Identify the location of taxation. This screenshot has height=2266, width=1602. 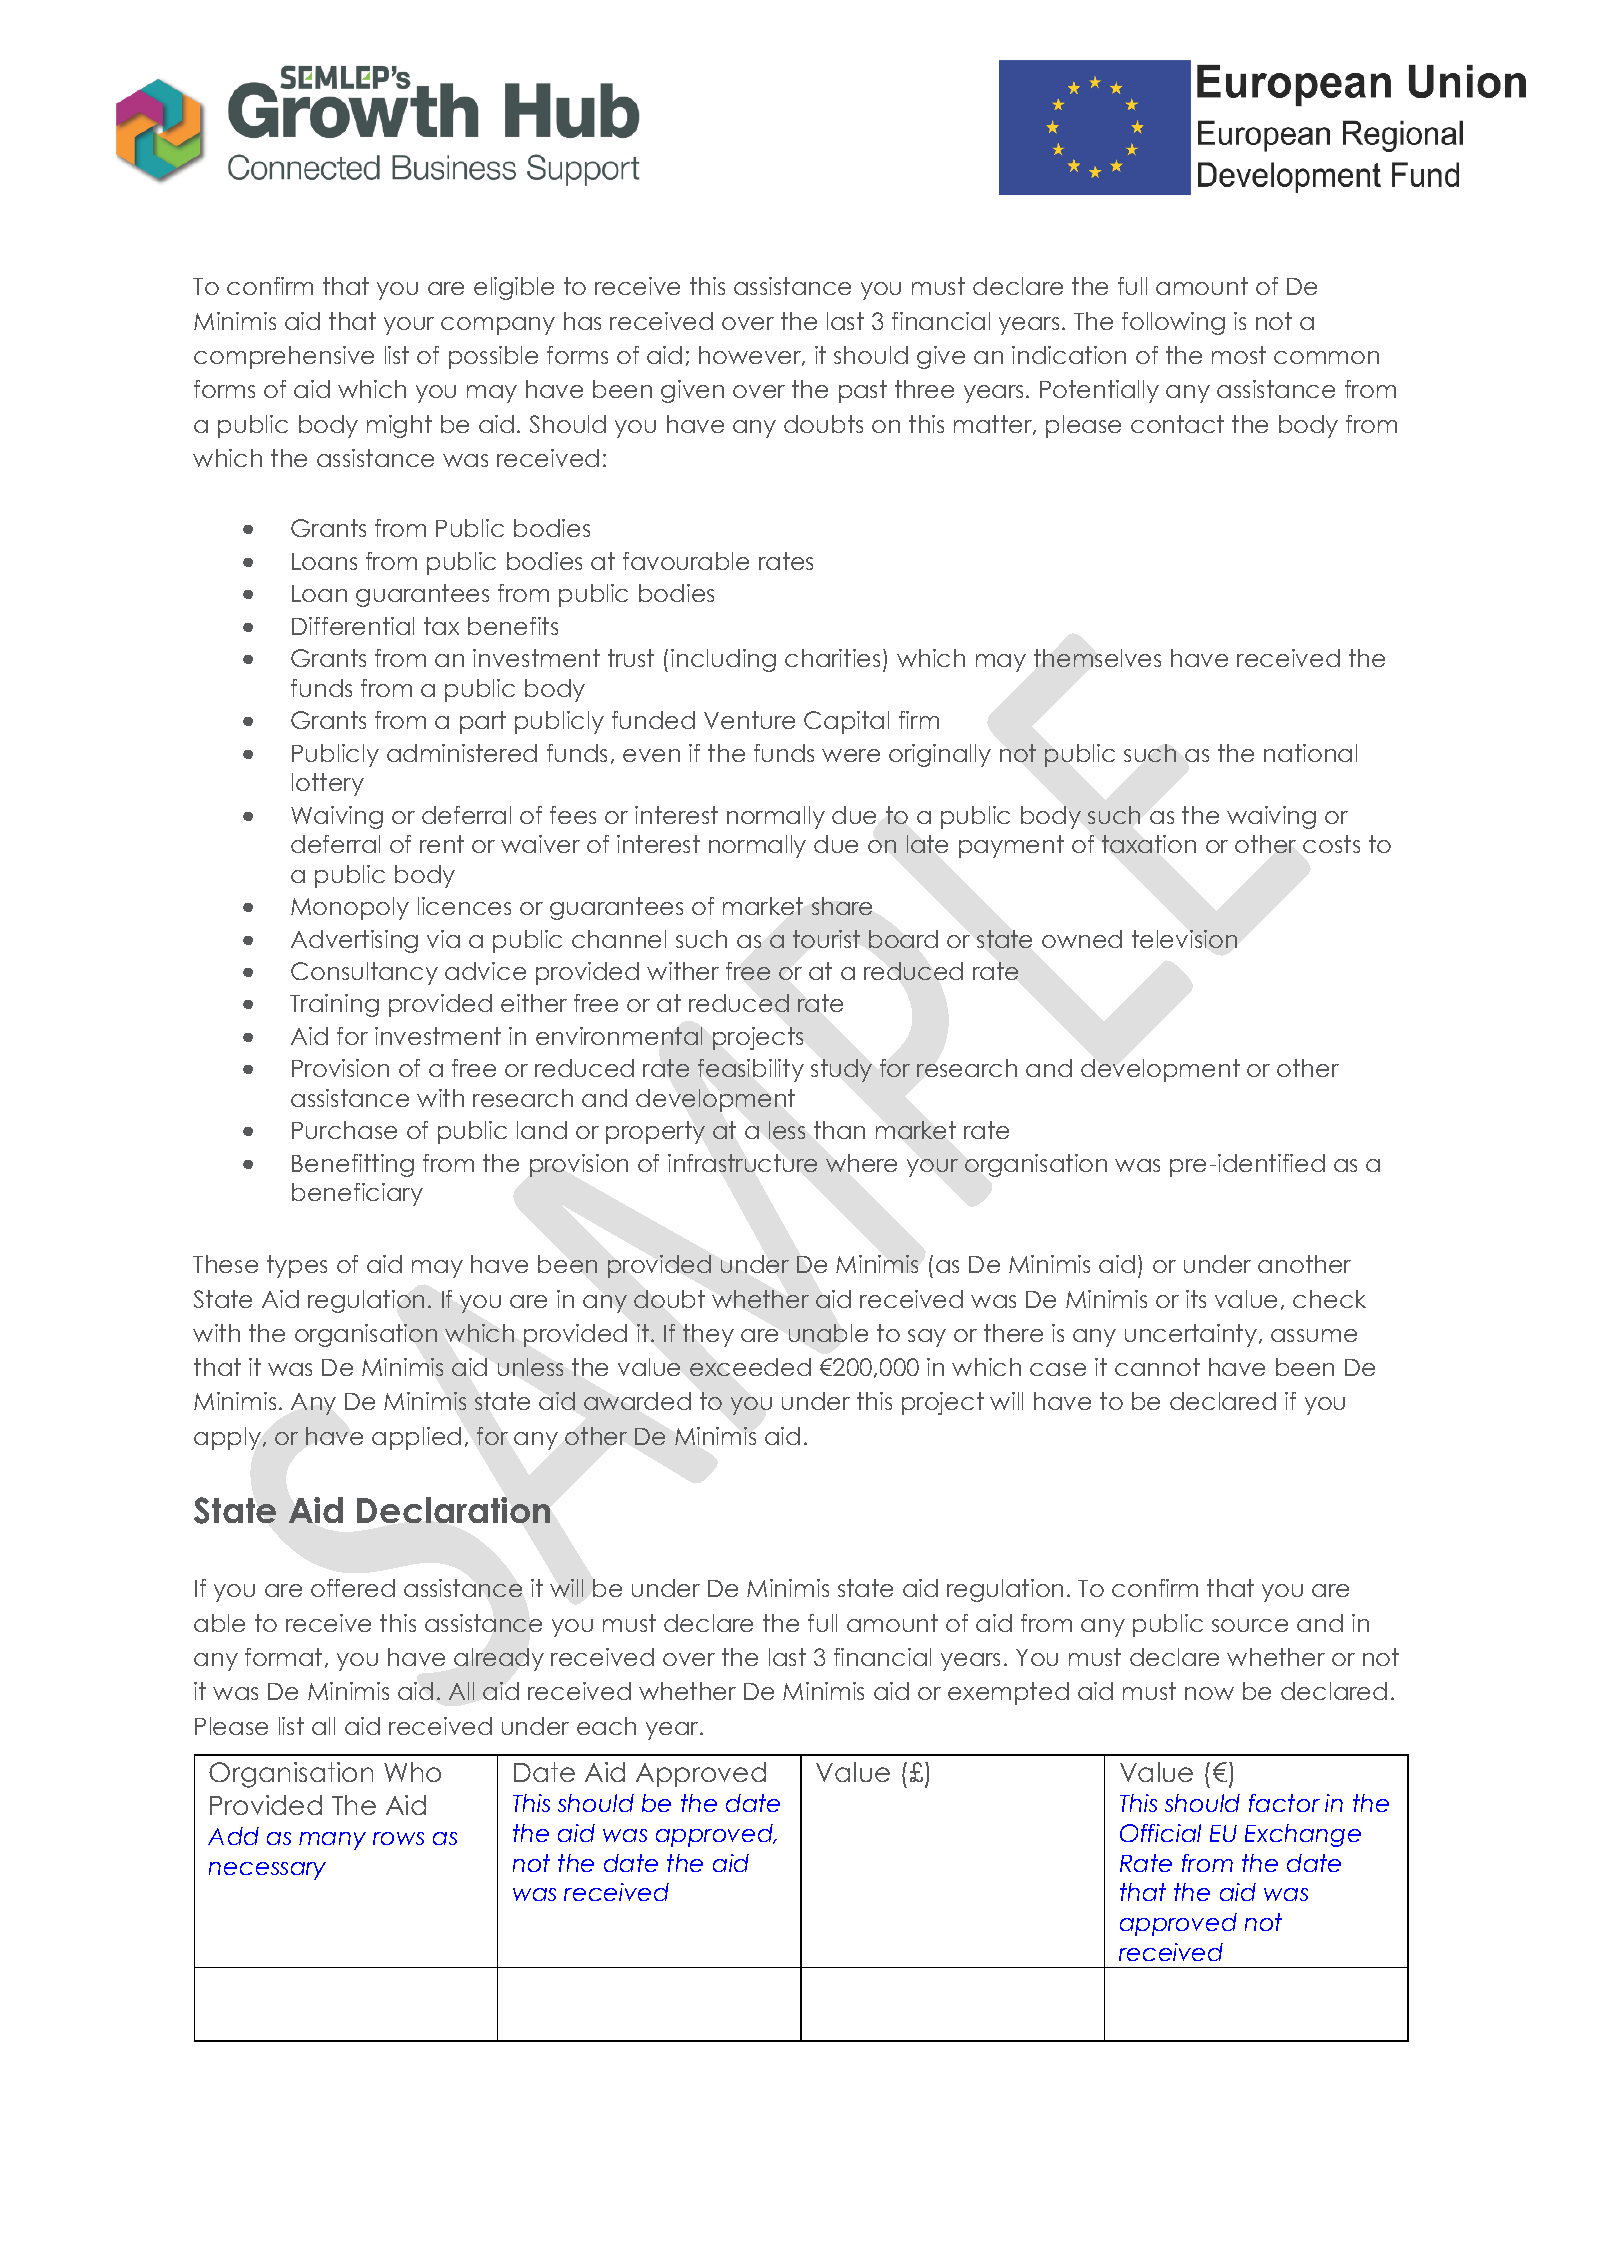
(1149, 844).
